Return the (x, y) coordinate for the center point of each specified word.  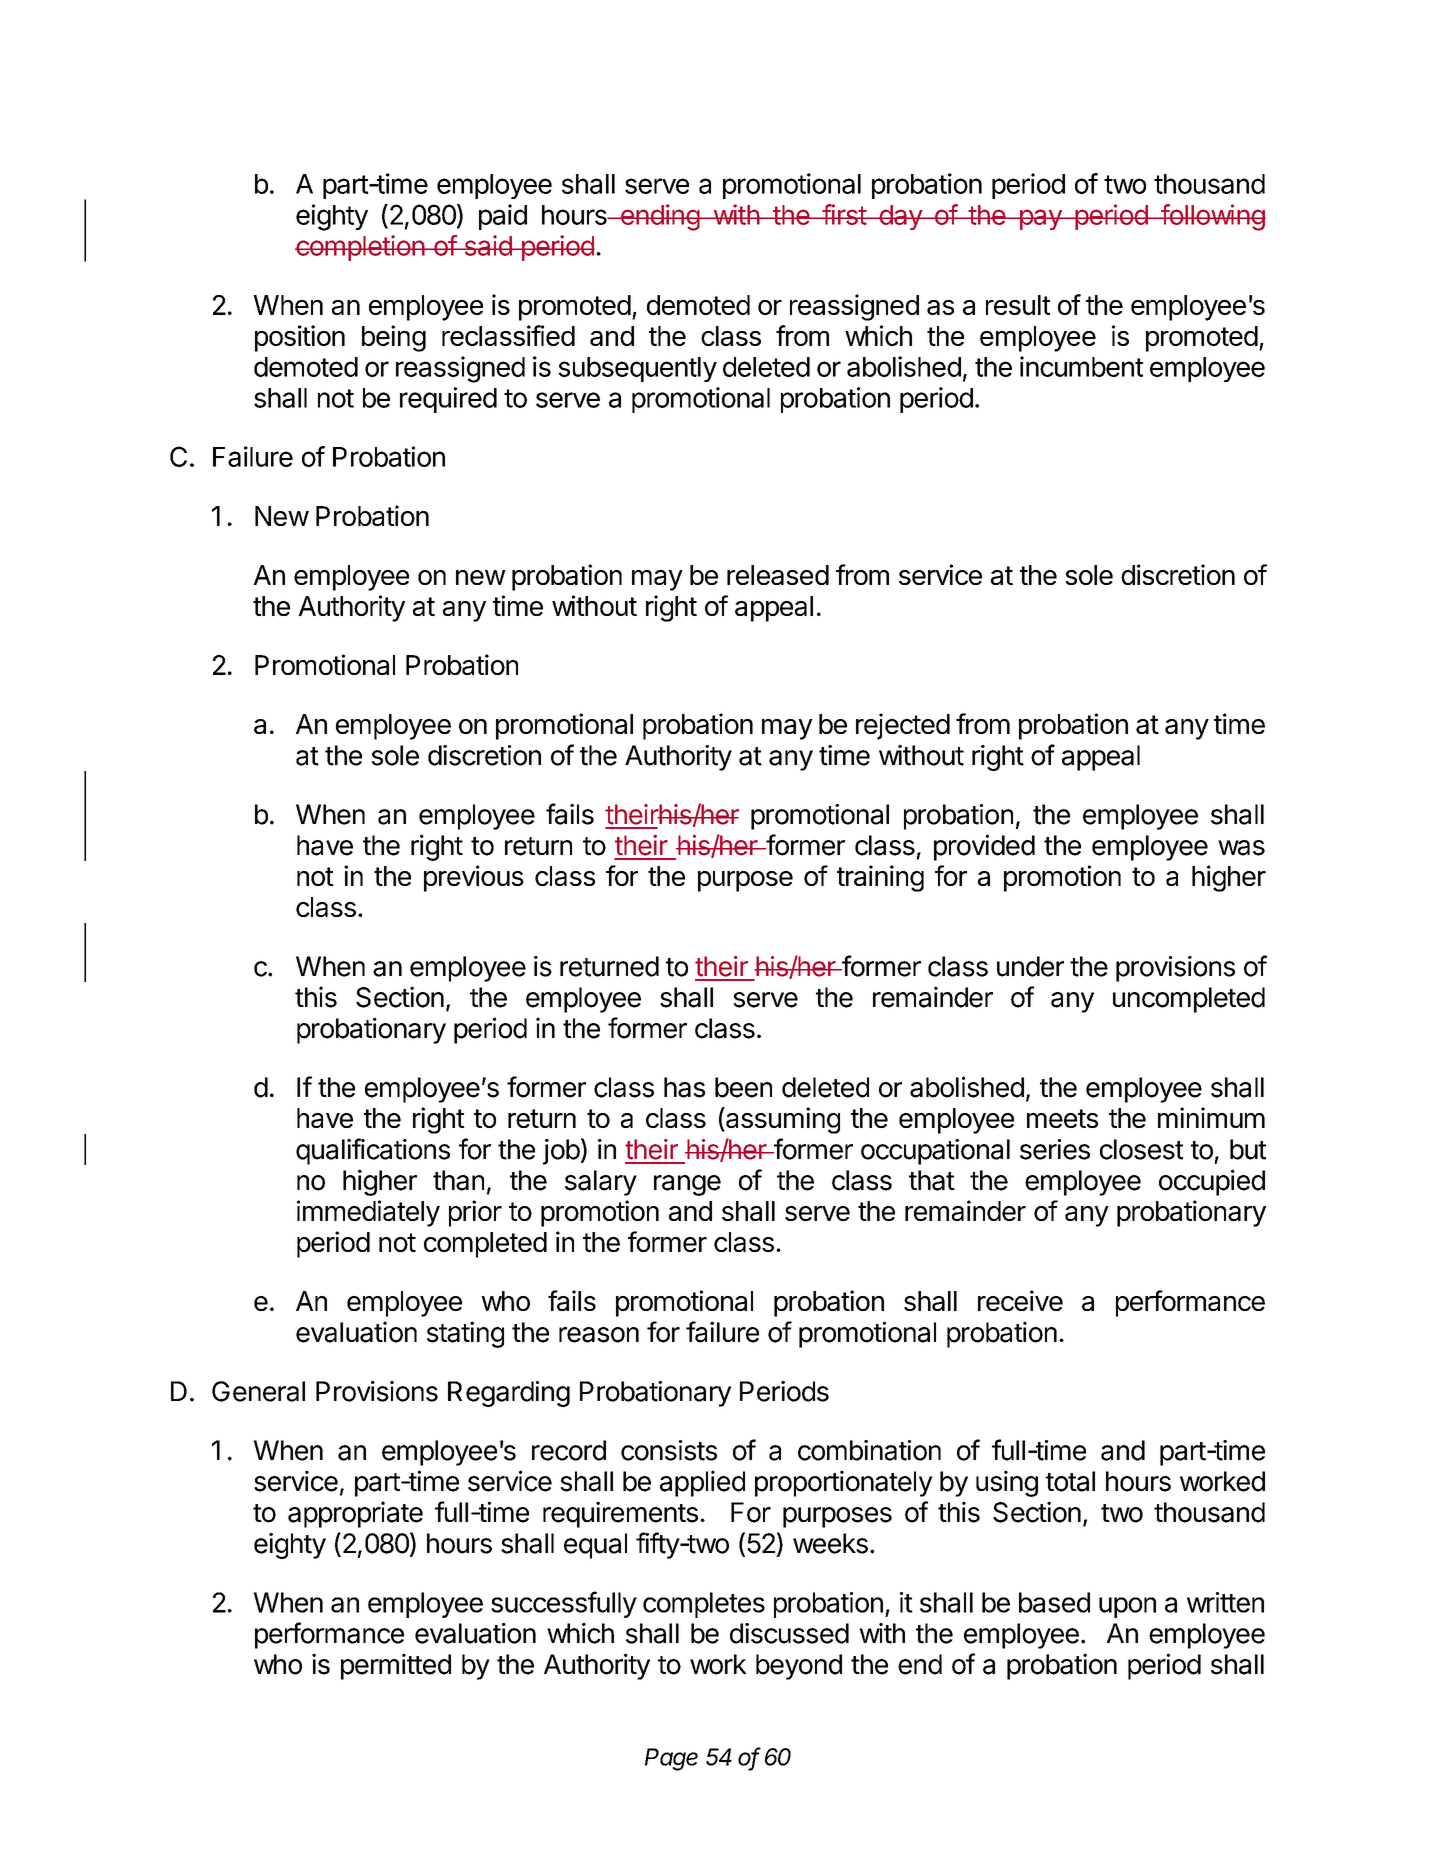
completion (360, 248)
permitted (396, 1666)
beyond (799, 1667)
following (1212, 217)
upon (1127, 1607)
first (844, 214)
